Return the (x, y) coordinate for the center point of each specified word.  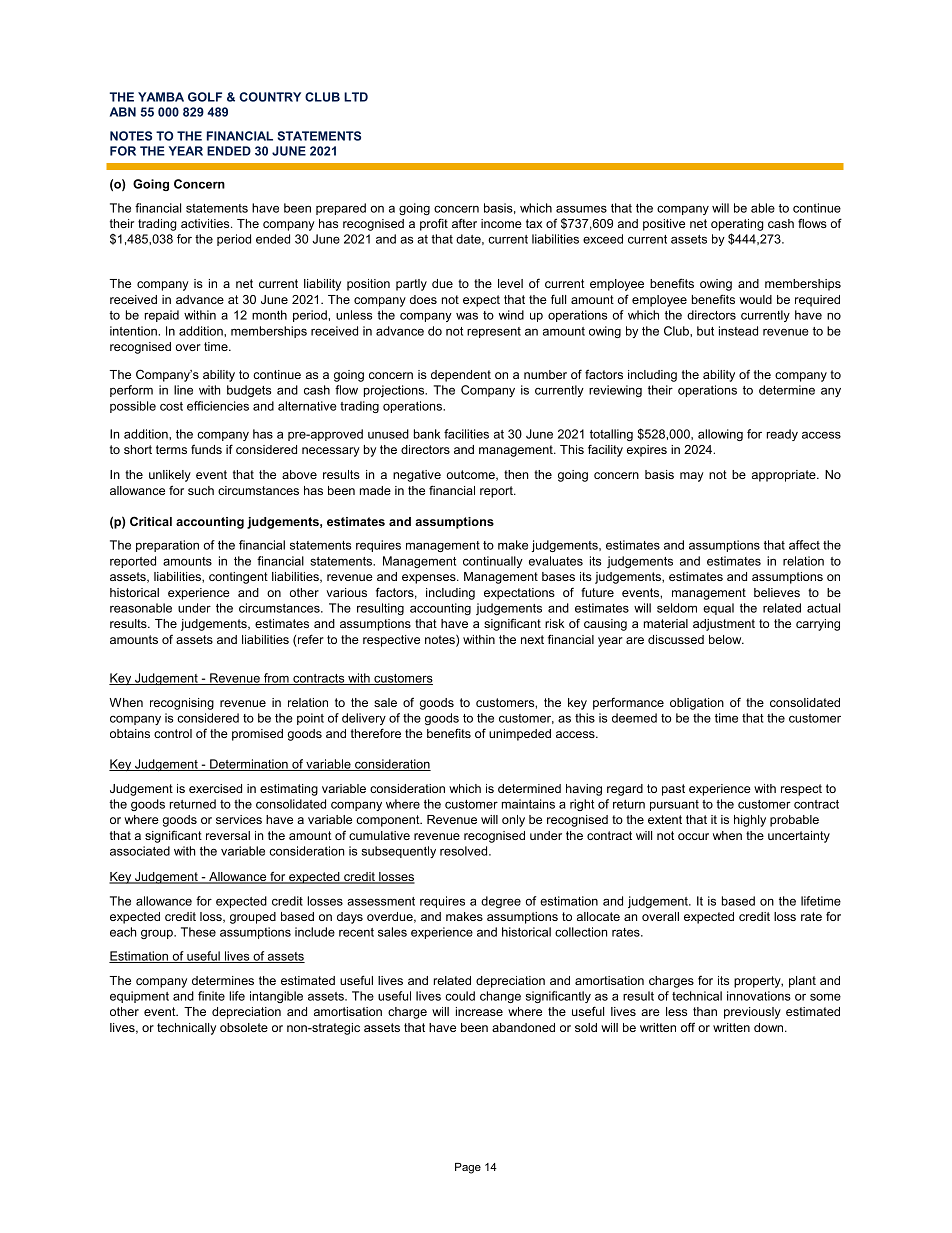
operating (737, 225)
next (532, 639)
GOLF (205, 97)
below (726, 639)
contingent (238, 578)
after (464, 223)
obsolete (244, 1027)
